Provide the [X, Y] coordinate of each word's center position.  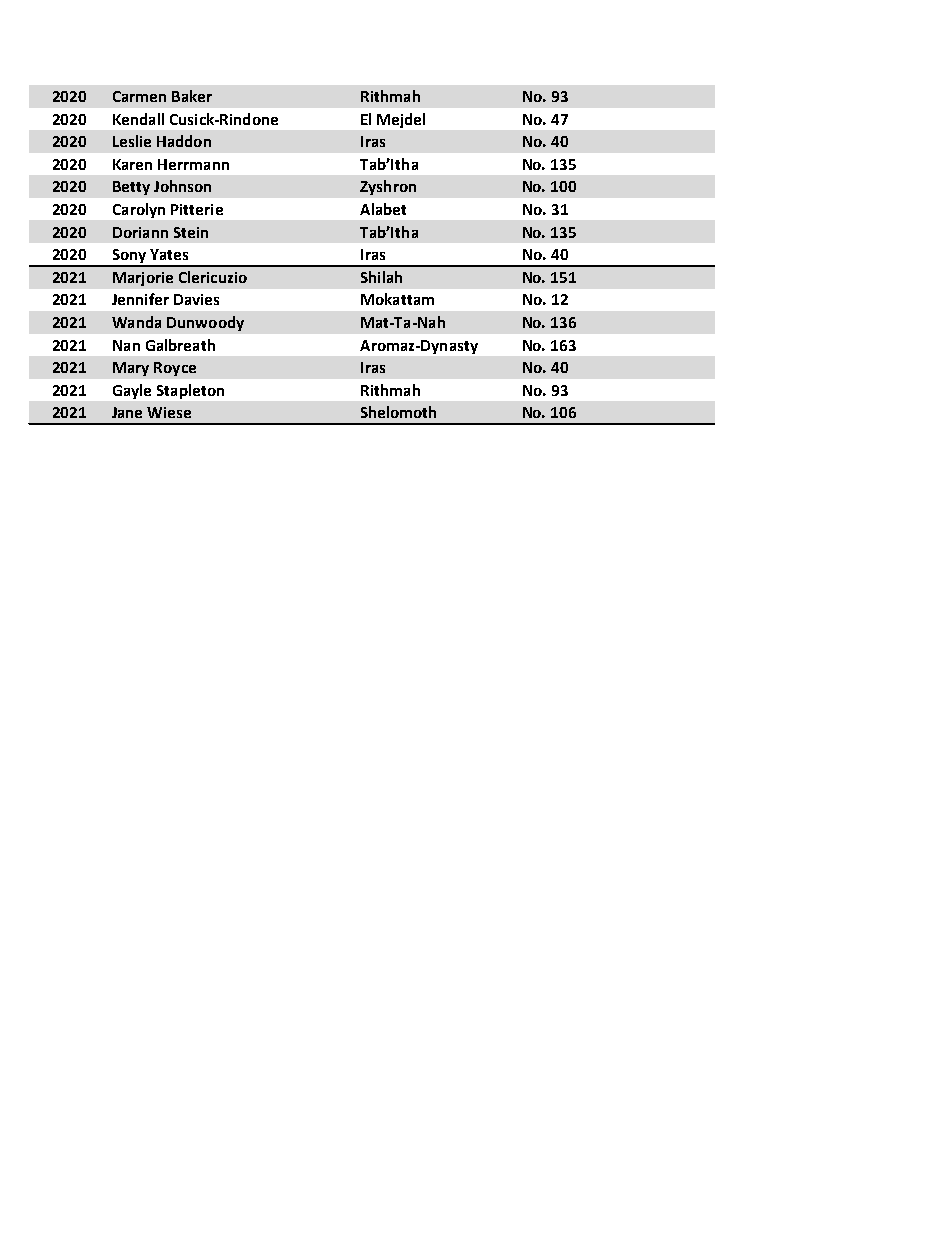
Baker [192, 96]
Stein [191, 232]
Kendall [138, 119]
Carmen [139, 96]
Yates [169, 254]
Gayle [132, 391]
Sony [129, 257]
